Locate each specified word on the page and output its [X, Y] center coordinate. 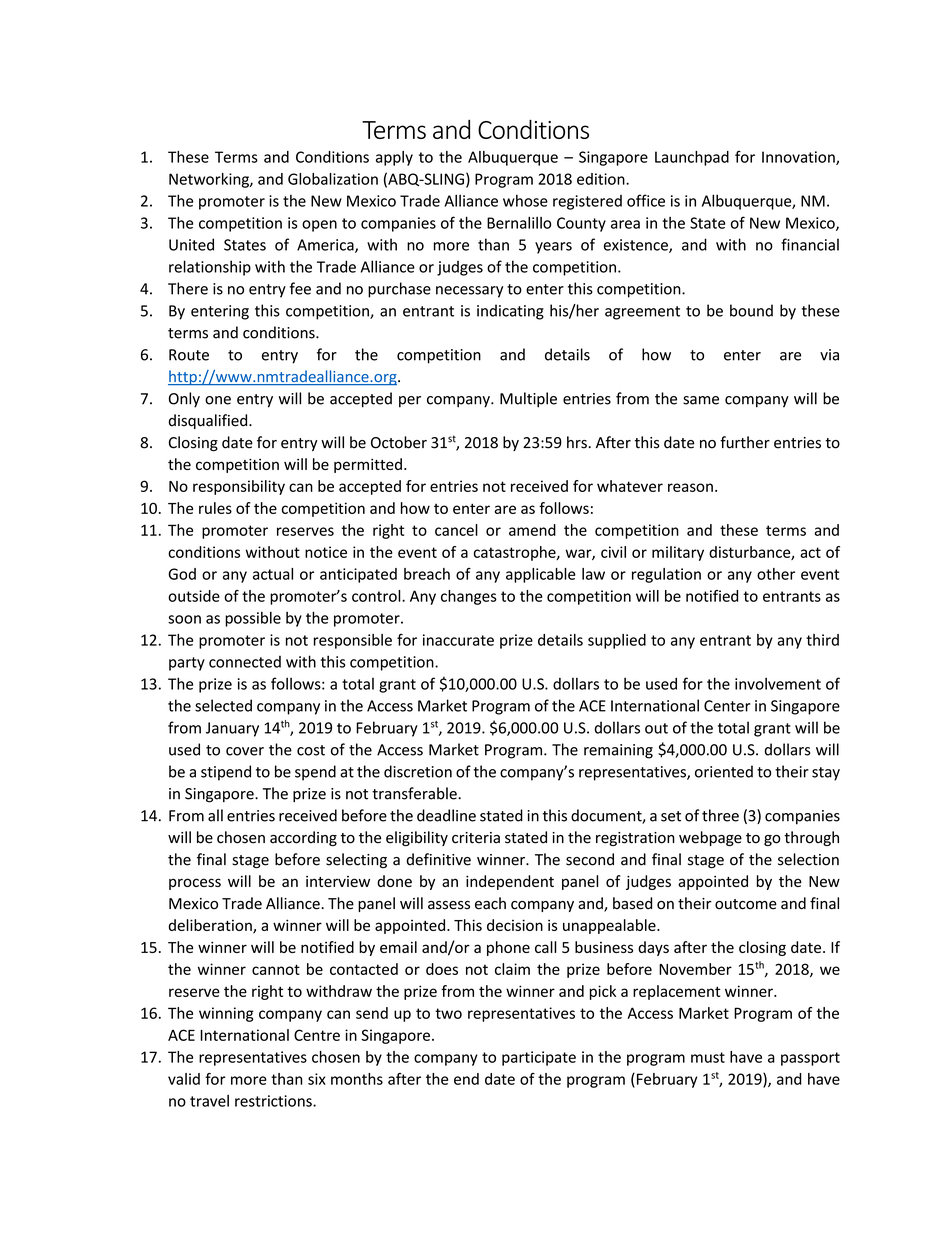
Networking [210, 180]
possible [253, 619]
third [822, 640]
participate [539, 1058]
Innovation [799, 158]
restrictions [274, 1101]
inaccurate [458, 640]
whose [525, 200]
